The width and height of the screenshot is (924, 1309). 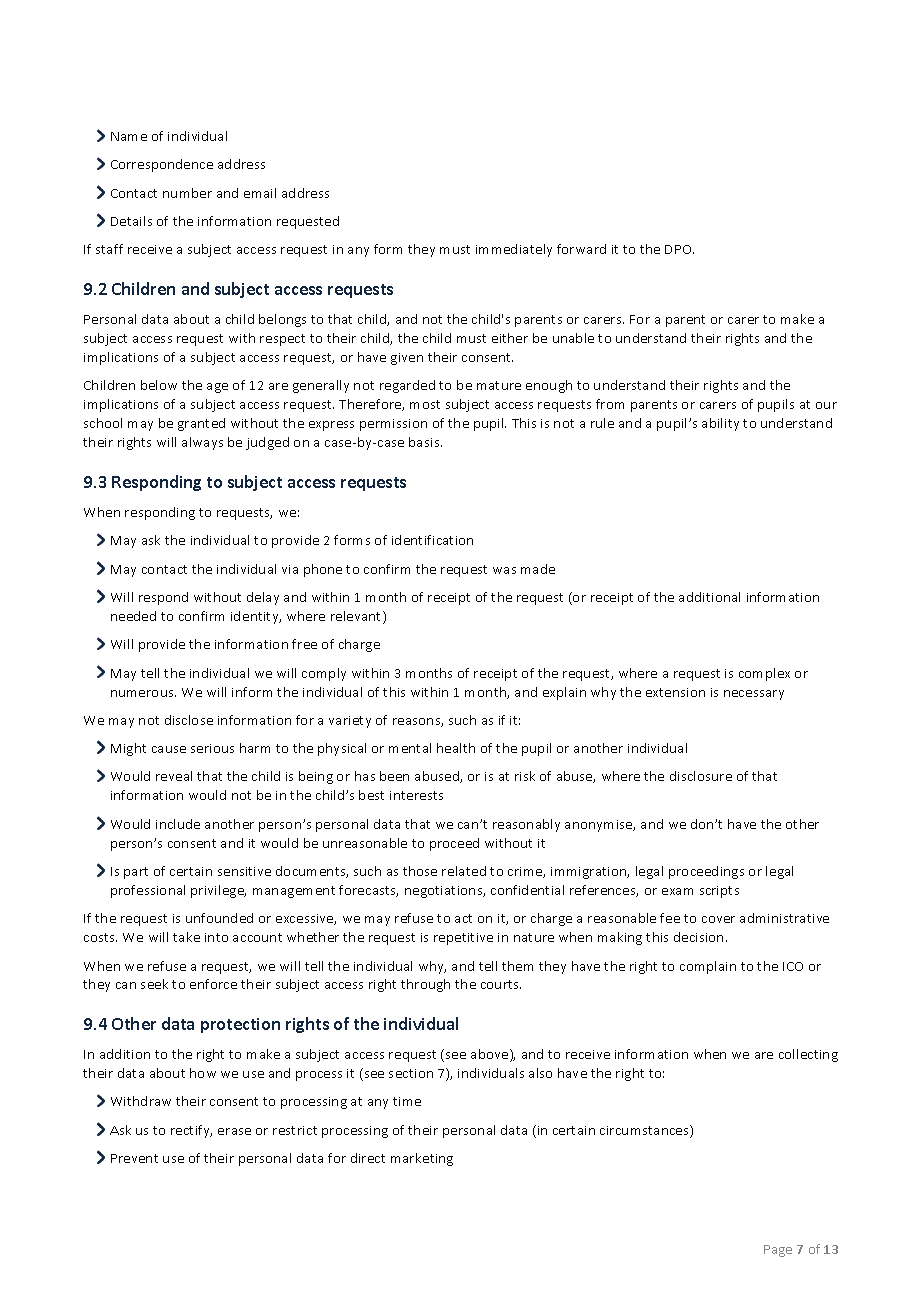 I want to click on marketing, so click(x=422, y=1159).
